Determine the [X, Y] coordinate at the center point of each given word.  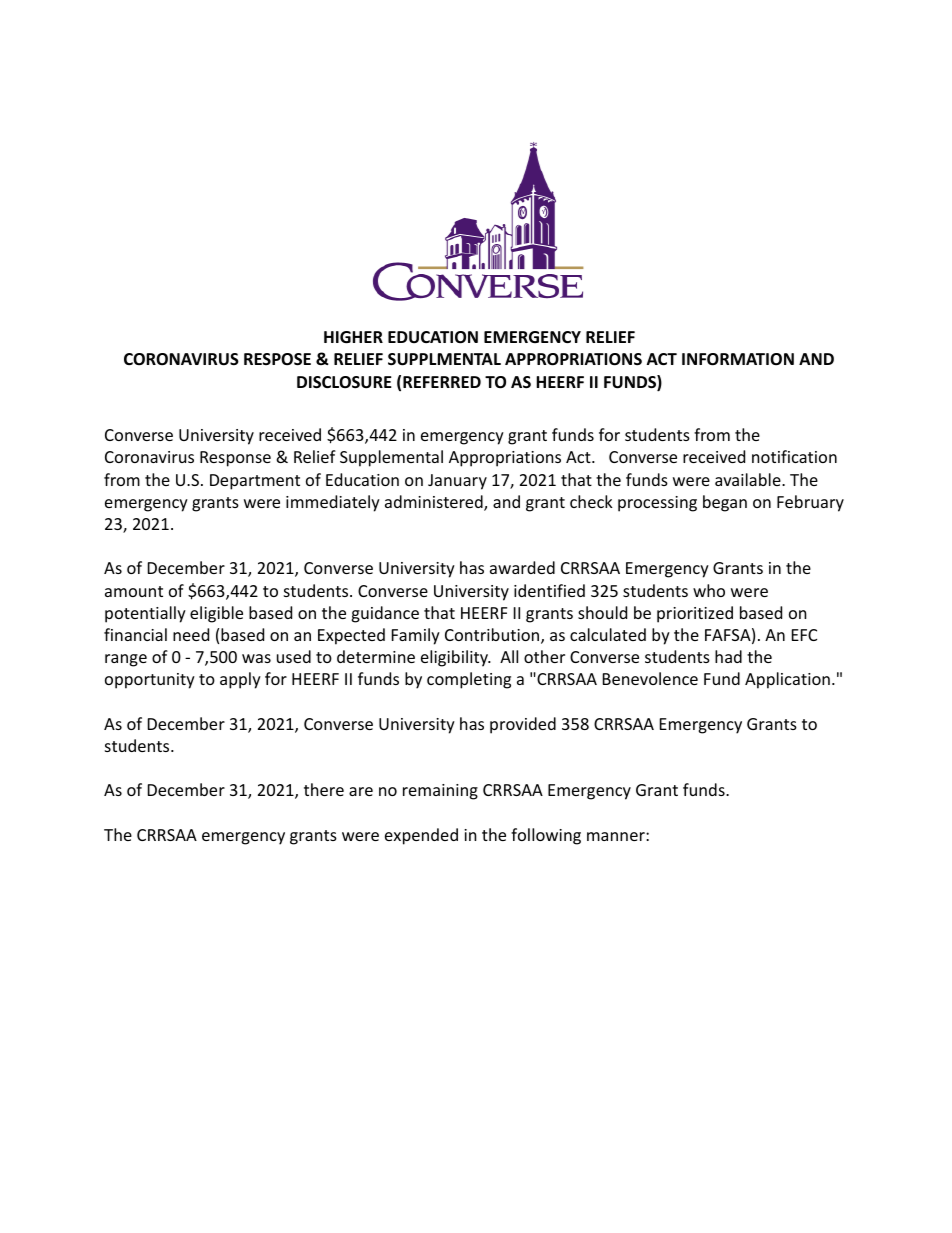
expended [421, 836]
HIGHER [353, 337]
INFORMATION [738, 359]
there [324, 789]
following [546, 836]
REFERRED [442, 382]
